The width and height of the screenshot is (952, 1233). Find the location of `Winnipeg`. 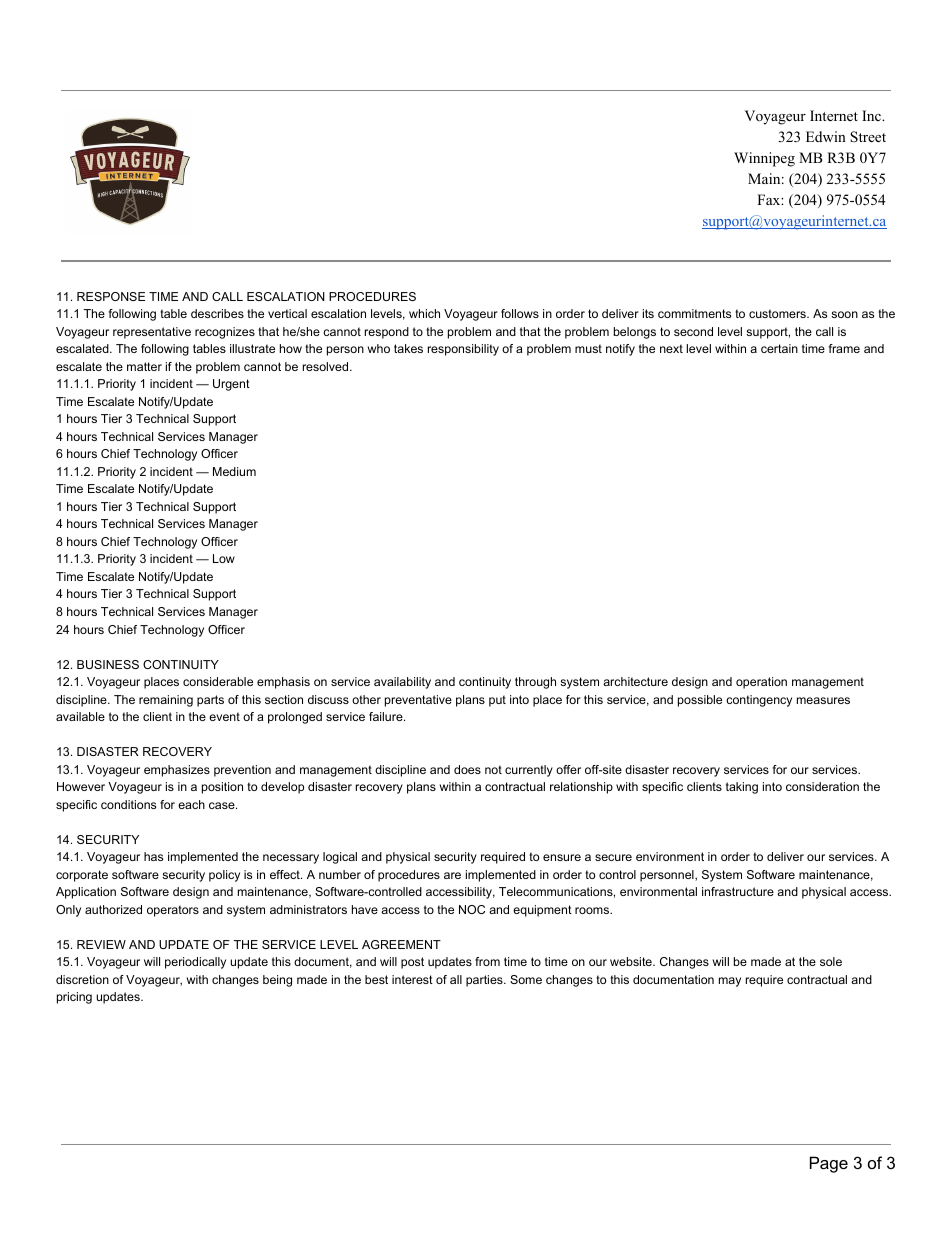

Winnipeg is located at coordinates (764, 159).
